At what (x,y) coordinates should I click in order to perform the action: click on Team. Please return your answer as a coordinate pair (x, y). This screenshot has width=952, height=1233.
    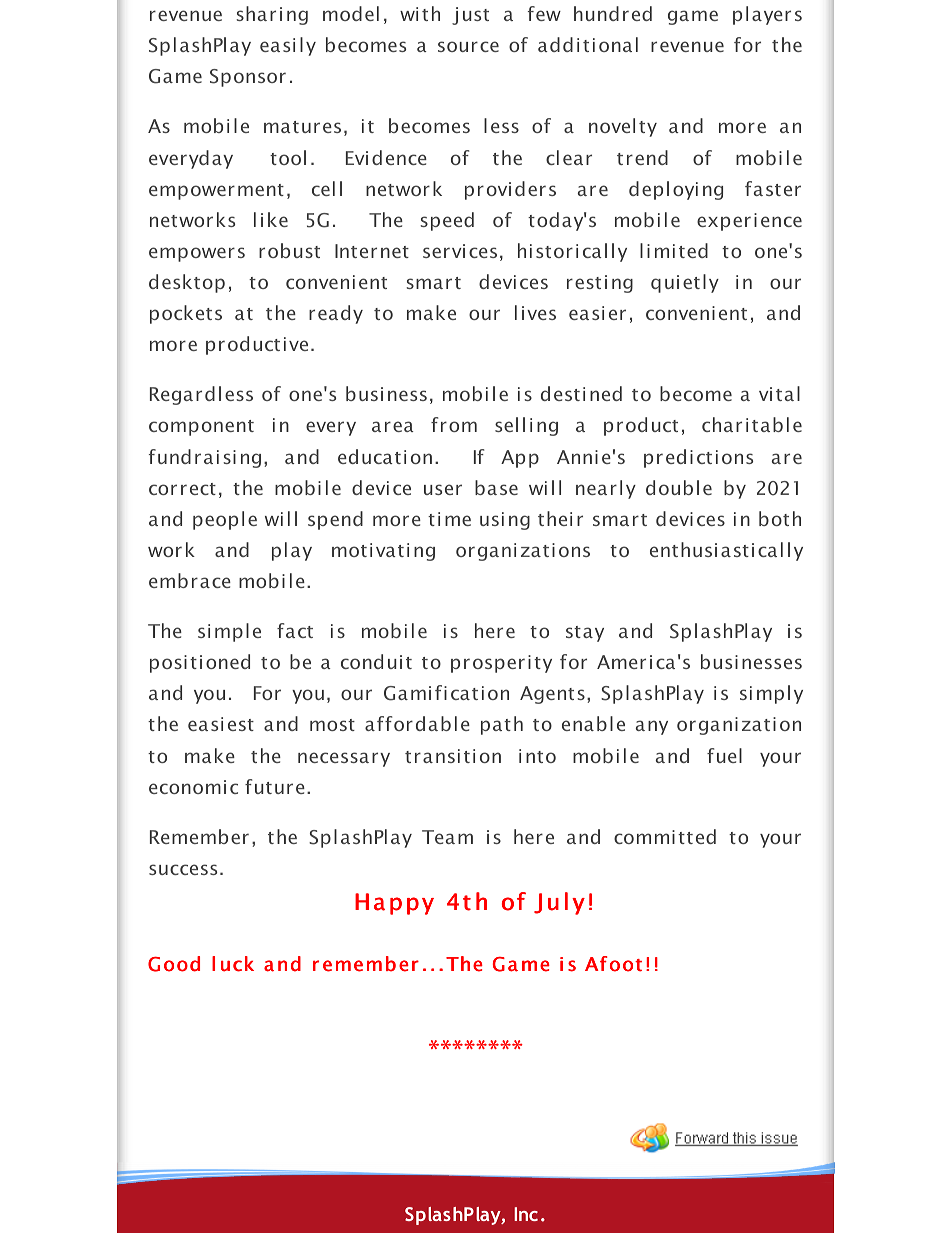
    Looking at the image, I should click on (447, 837).
